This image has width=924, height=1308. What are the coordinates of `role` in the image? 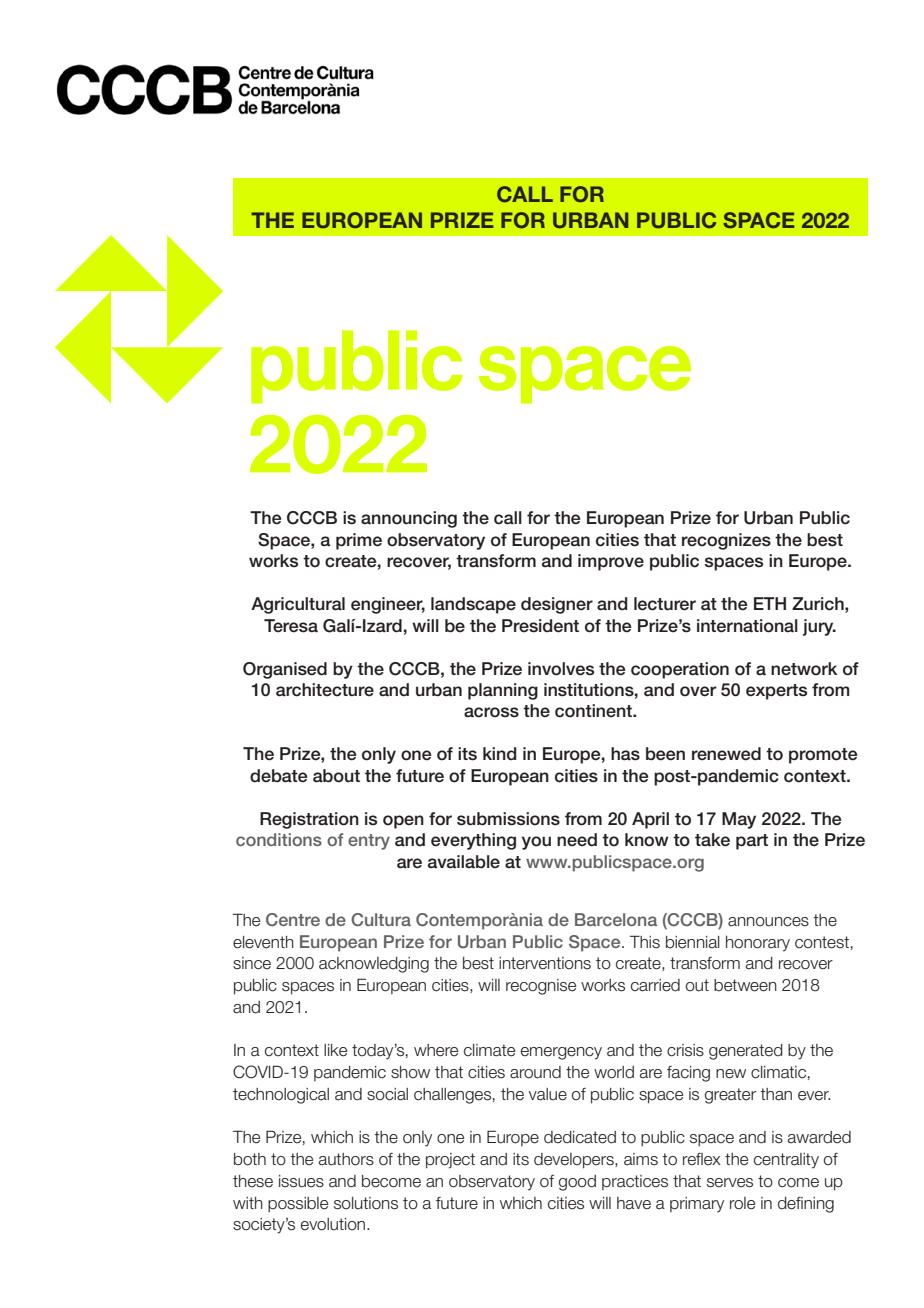 It's located at (742, 1203).
